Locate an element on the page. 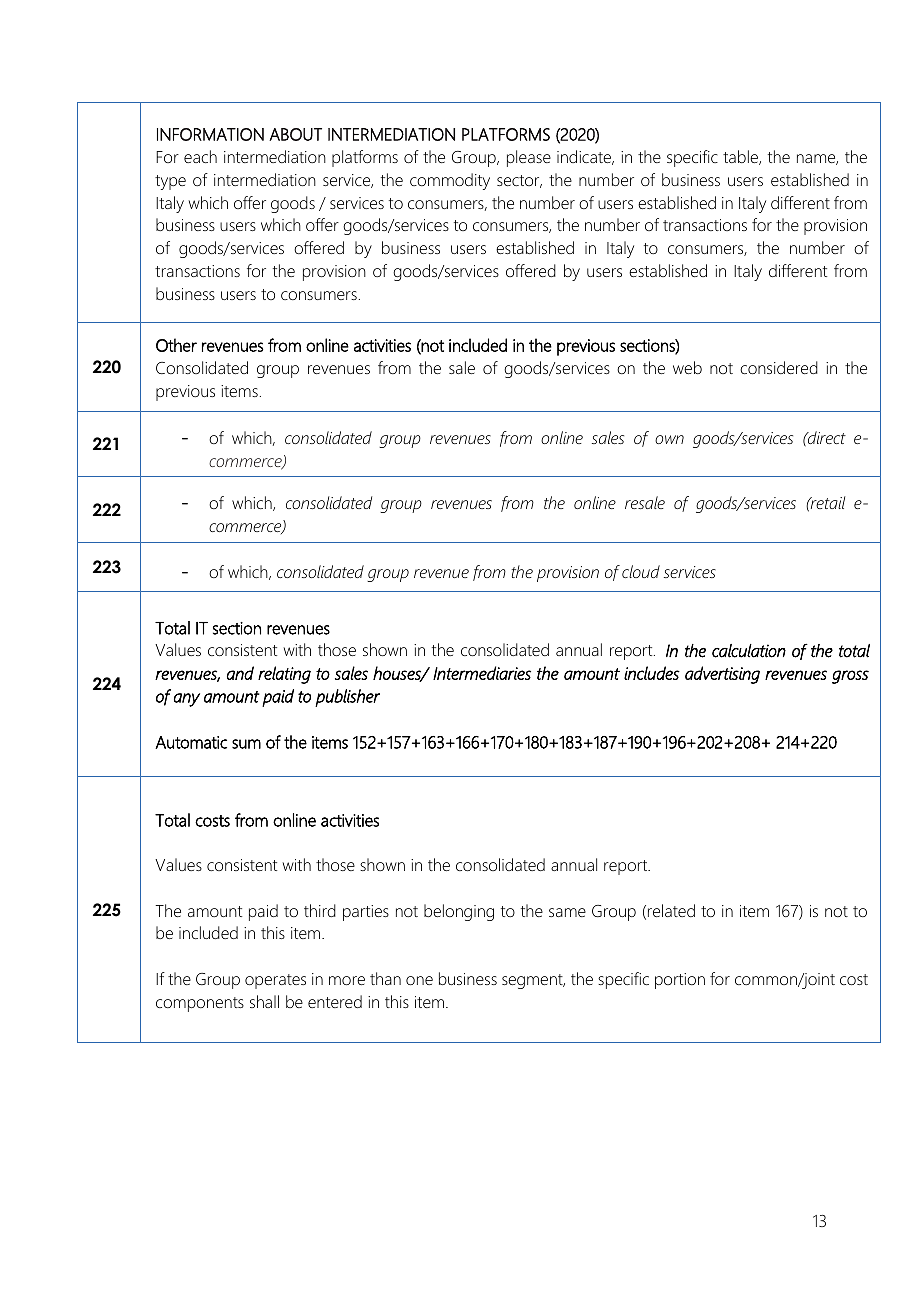 The height and width of the image is (1307, 924). indicate is located at coordinates (585, 157).
